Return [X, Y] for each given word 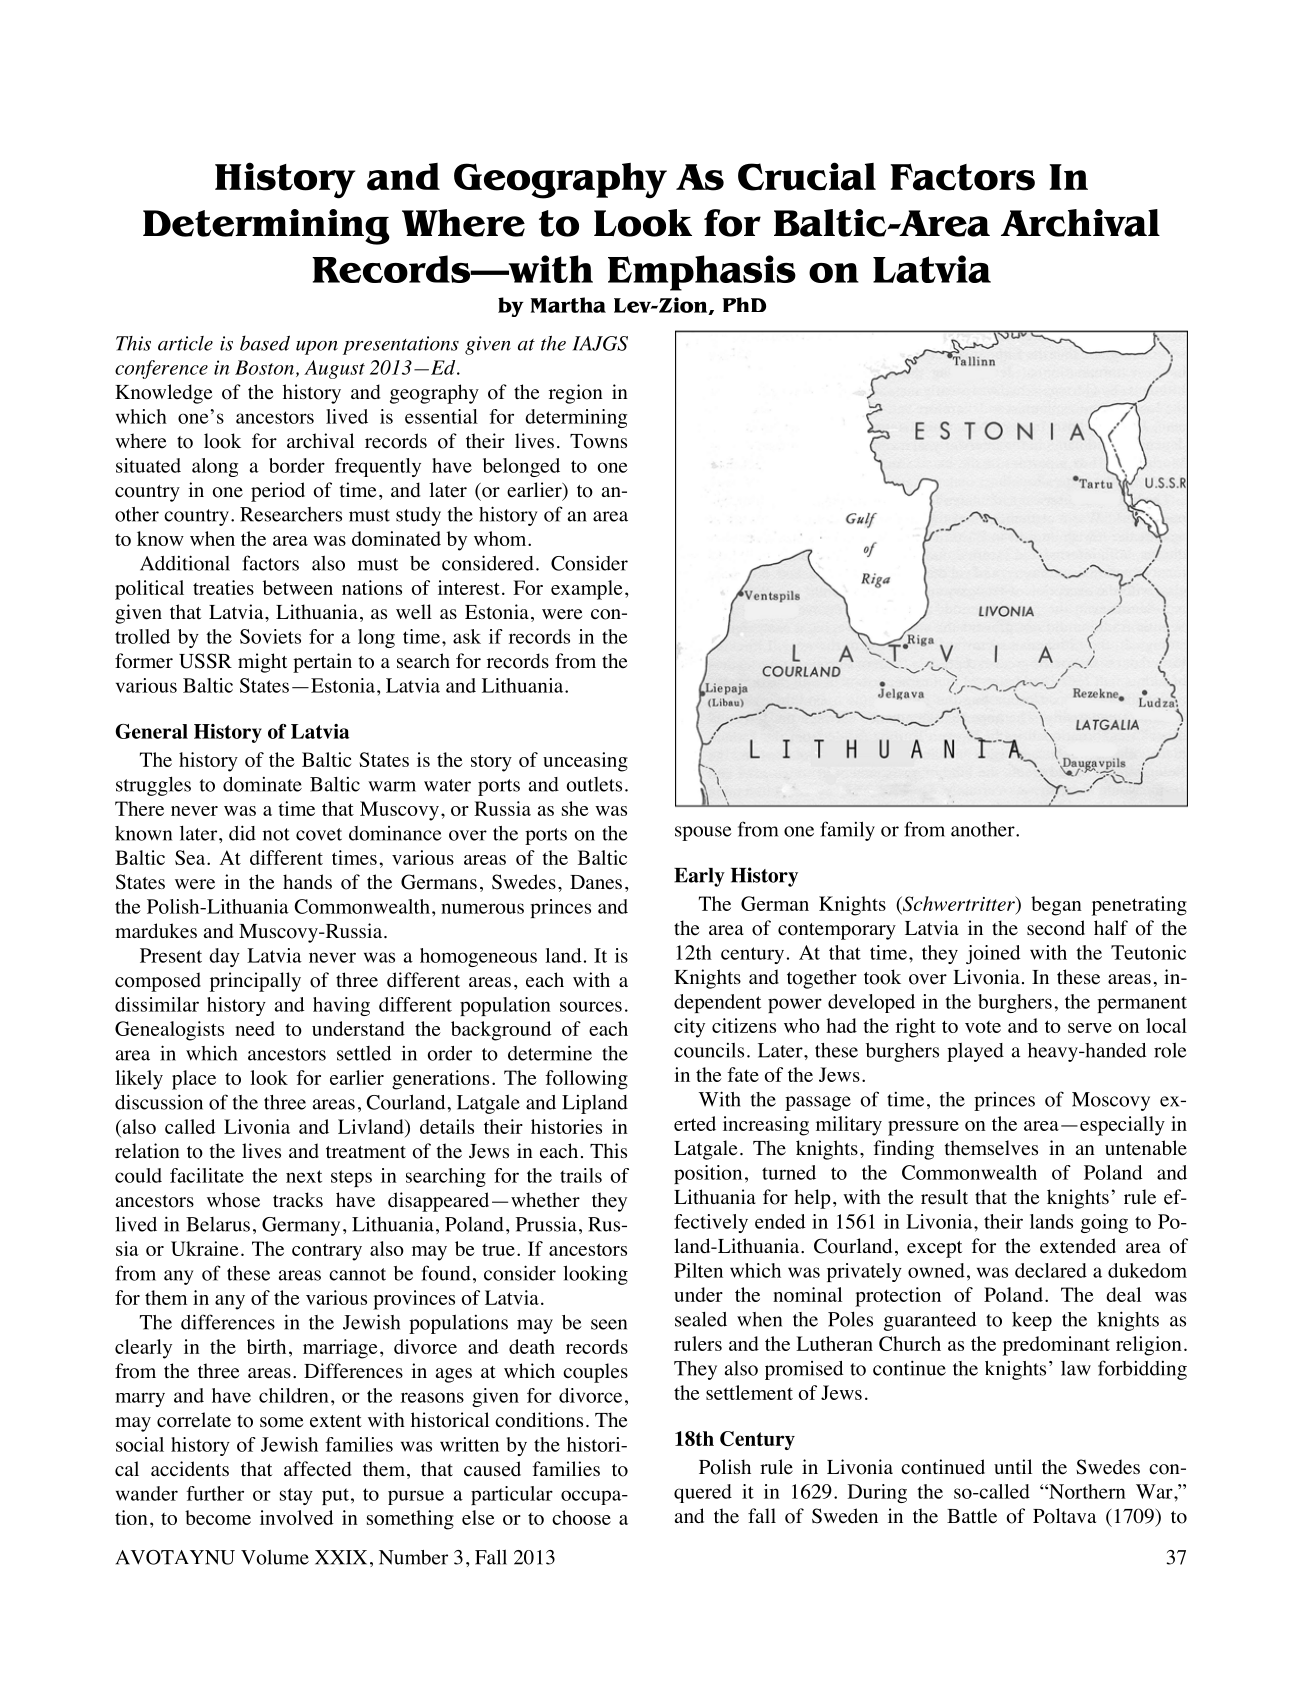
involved [296, 1517]
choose [581, 1517]
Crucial [807, 176]
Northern [1086, 1491]
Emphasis [702, 273]
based [265, 343]
